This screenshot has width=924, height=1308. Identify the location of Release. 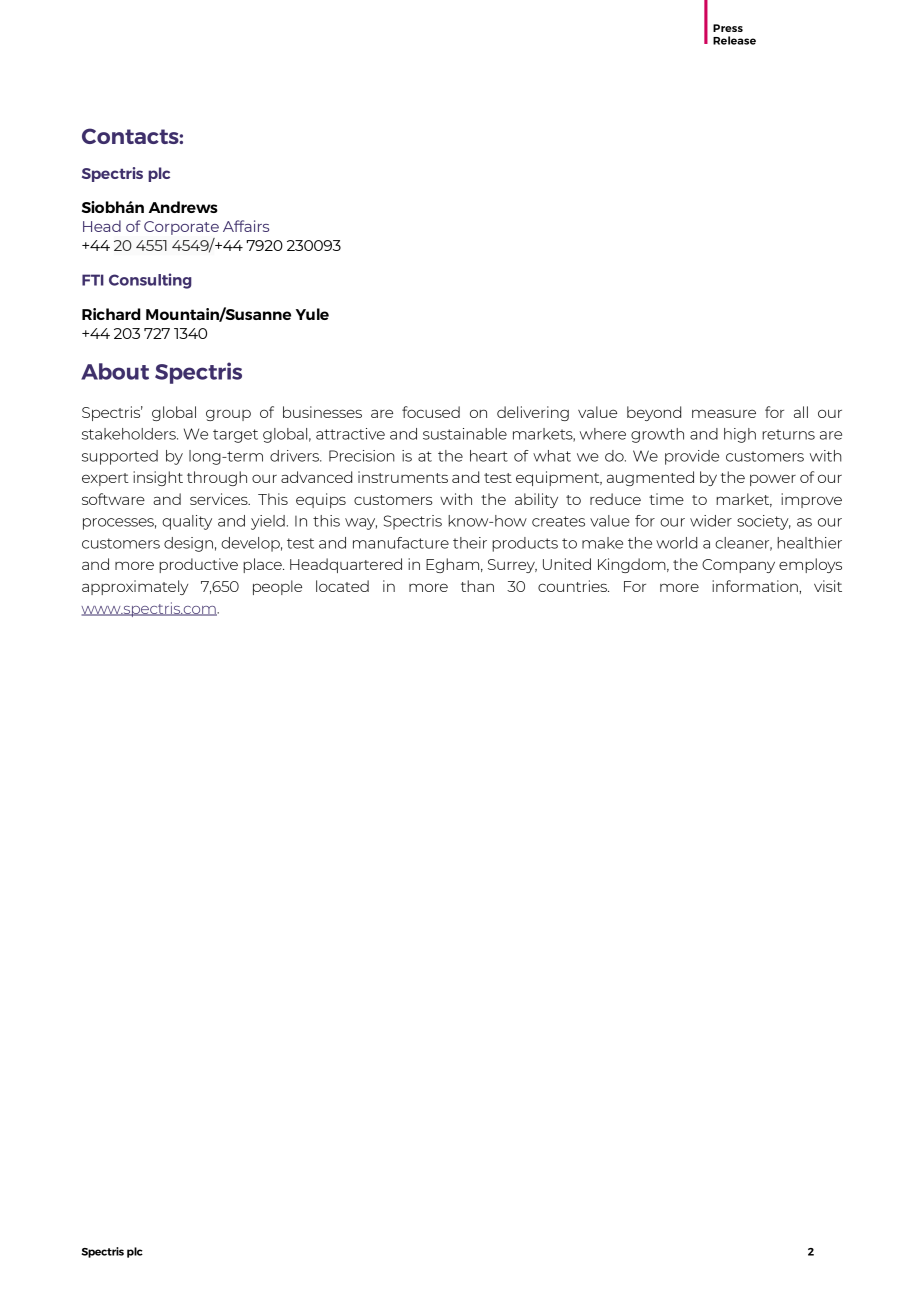
(734, 40).
